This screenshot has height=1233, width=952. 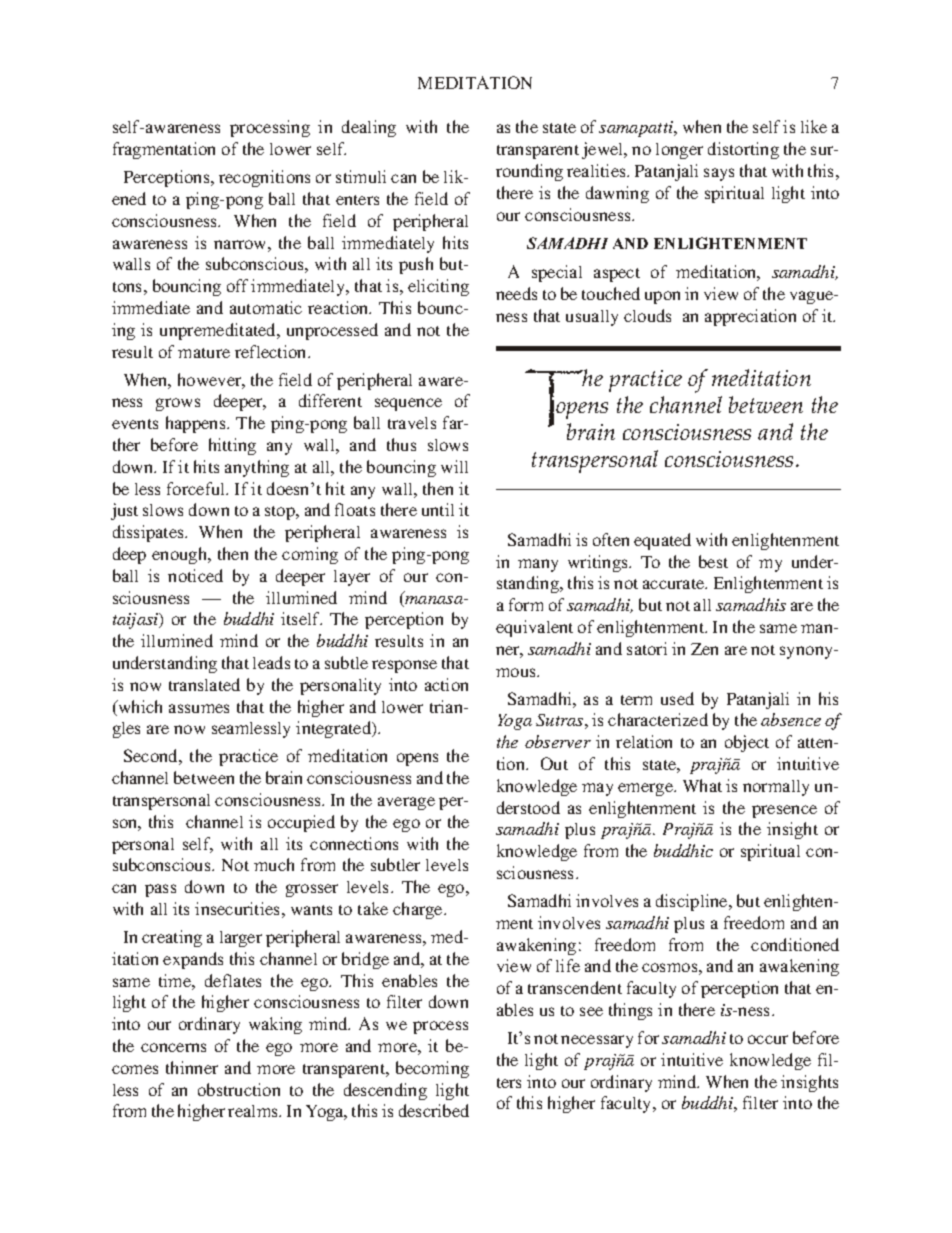 What do you see at coordinates (704, 649) in the screenshot?
I see `Zen` at bounding box center [704, 649].
